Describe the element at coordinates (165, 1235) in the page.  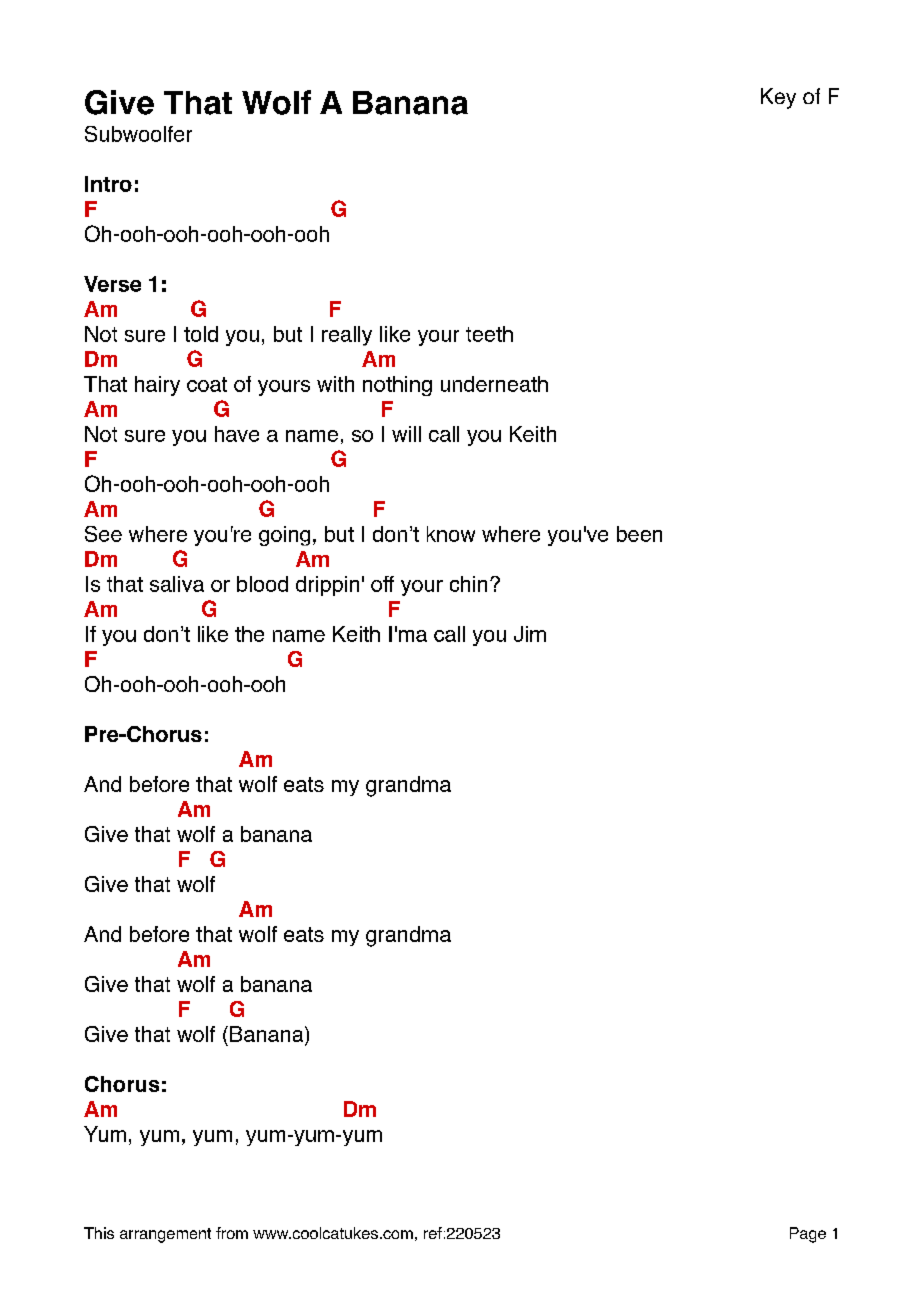
I see `arrangement` at that location.
